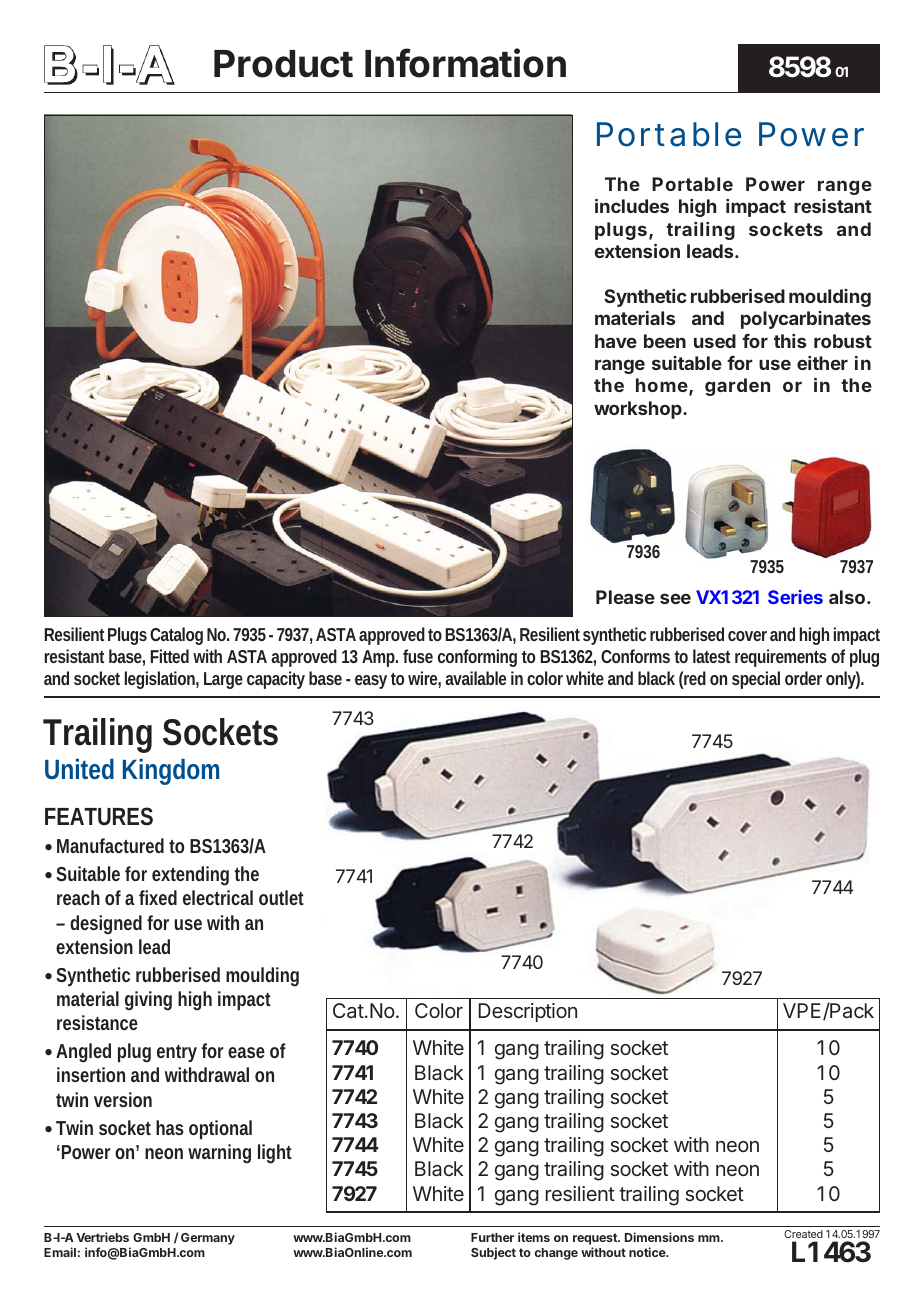 The width and height of the screenshot is (924, 1308). What do you see at coordinates (477, 658) in the screenshot?
I see `conforming` at bounding box center [477, 658].
